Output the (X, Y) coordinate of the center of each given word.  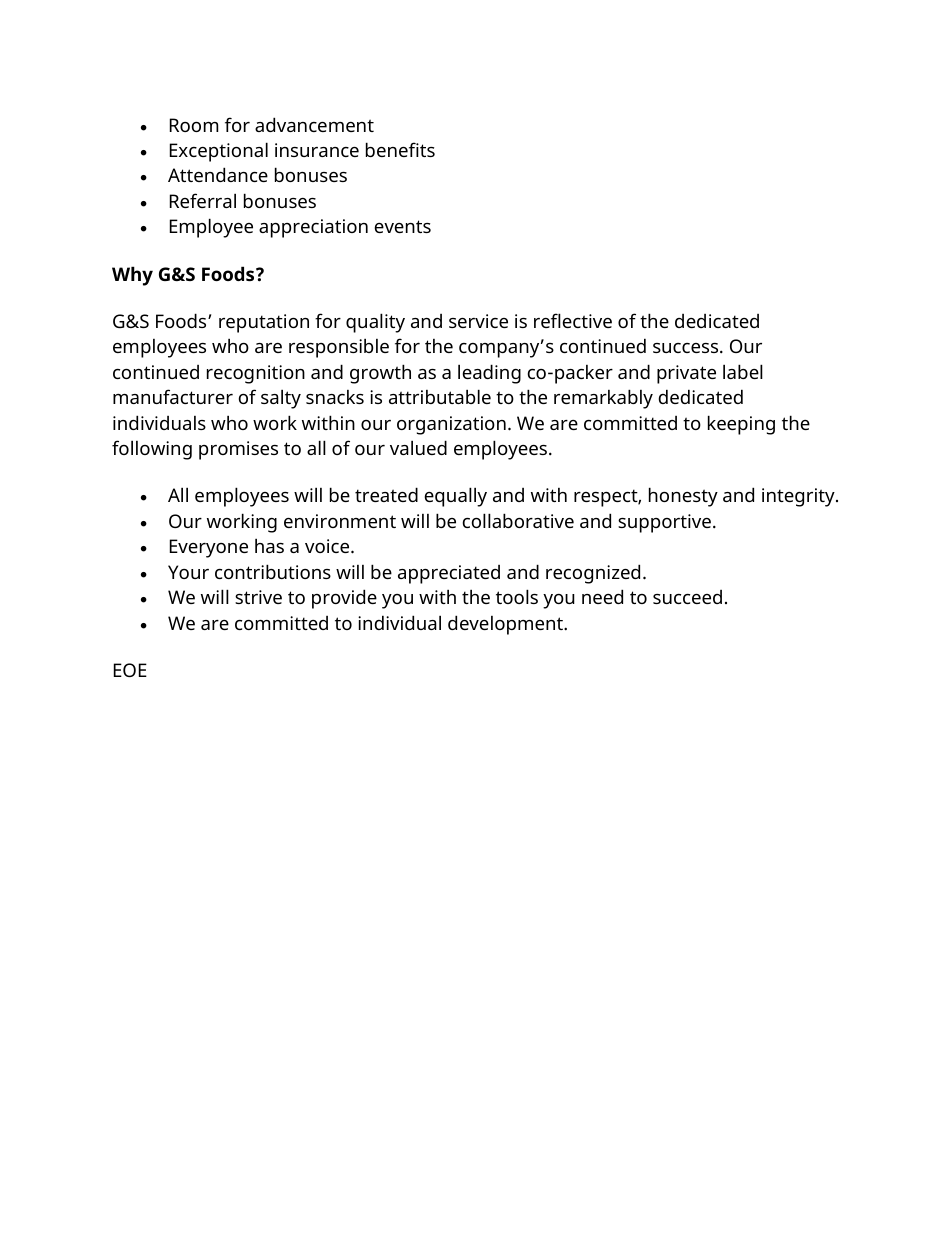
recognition (256, 374)
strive (258, 597)
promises (238, 450)
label (743, 371)
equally (456, 497)
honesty (683, 497)
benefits (400, 149)
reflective (573, 320)
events (403, 226)
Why (132, 276)
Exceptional (219, 152)
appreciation (313, 228)
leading (489, 374)
